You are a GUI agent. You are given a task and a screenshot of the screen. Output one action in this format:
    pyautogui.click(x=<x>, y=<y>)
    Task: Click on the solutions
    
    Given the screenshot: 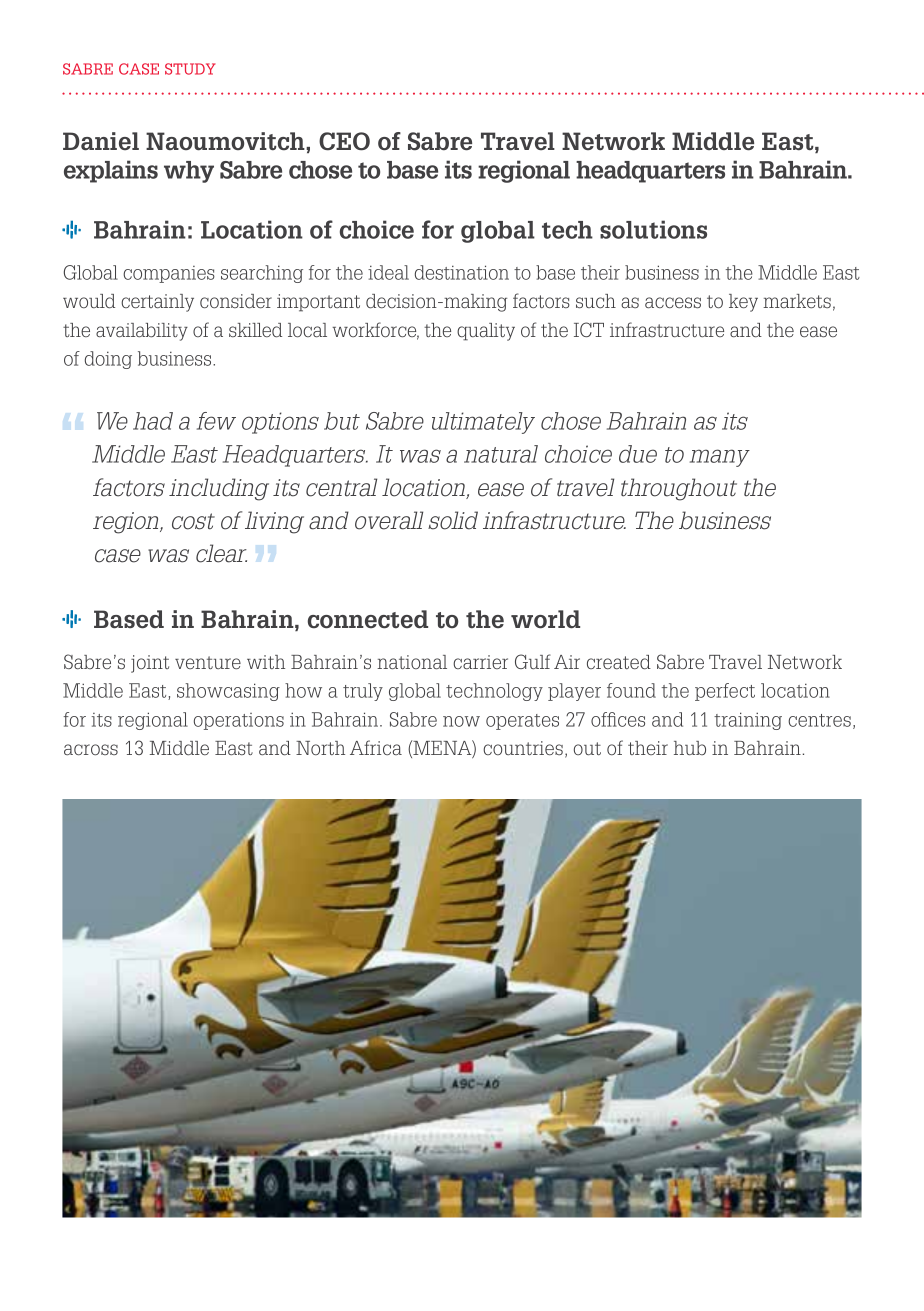 What is the action you would take?
    pyautogui.click(x=653, y=229)
